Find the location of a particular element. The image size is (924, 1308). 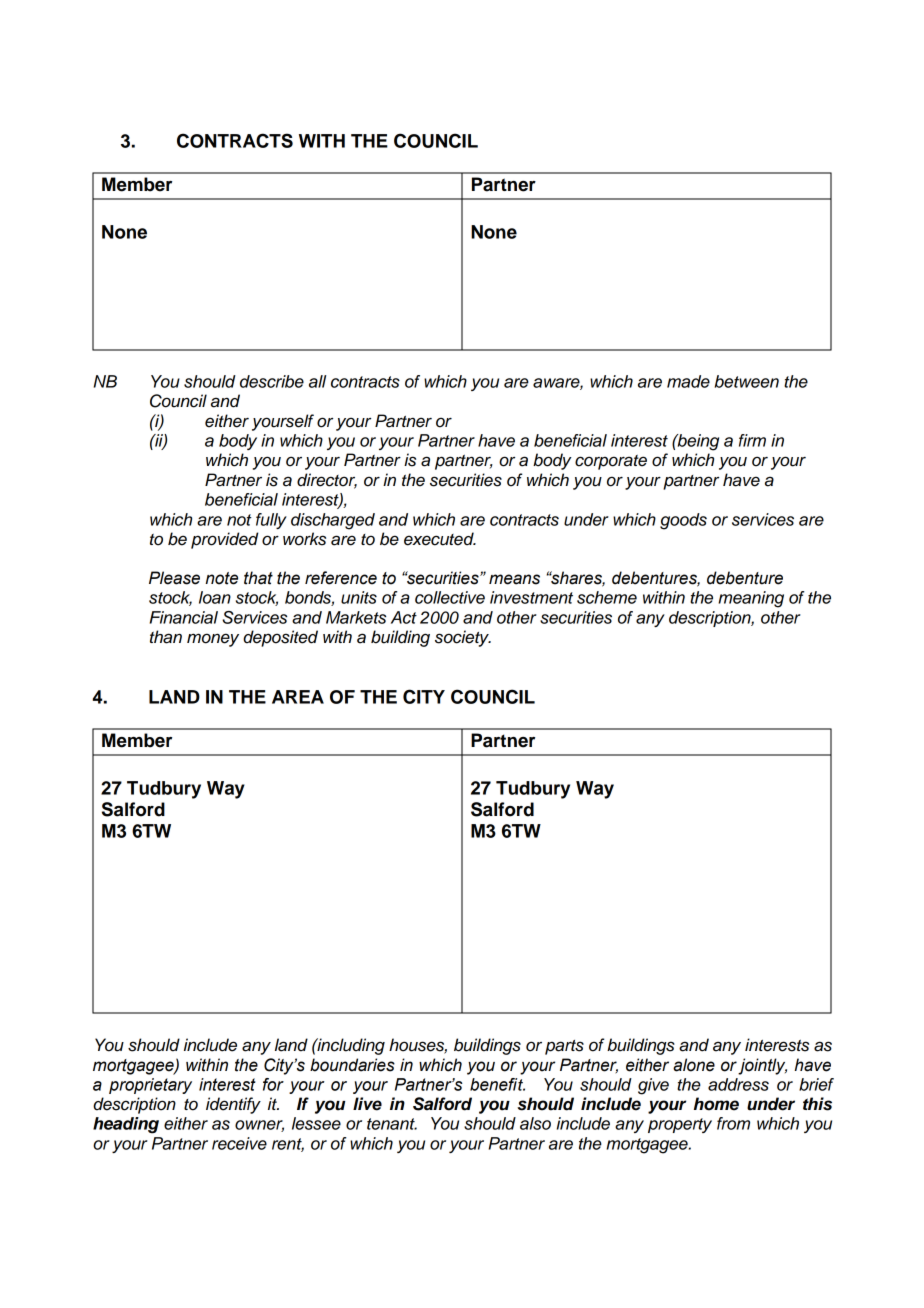

including is located at coordinates (350, 1046).
